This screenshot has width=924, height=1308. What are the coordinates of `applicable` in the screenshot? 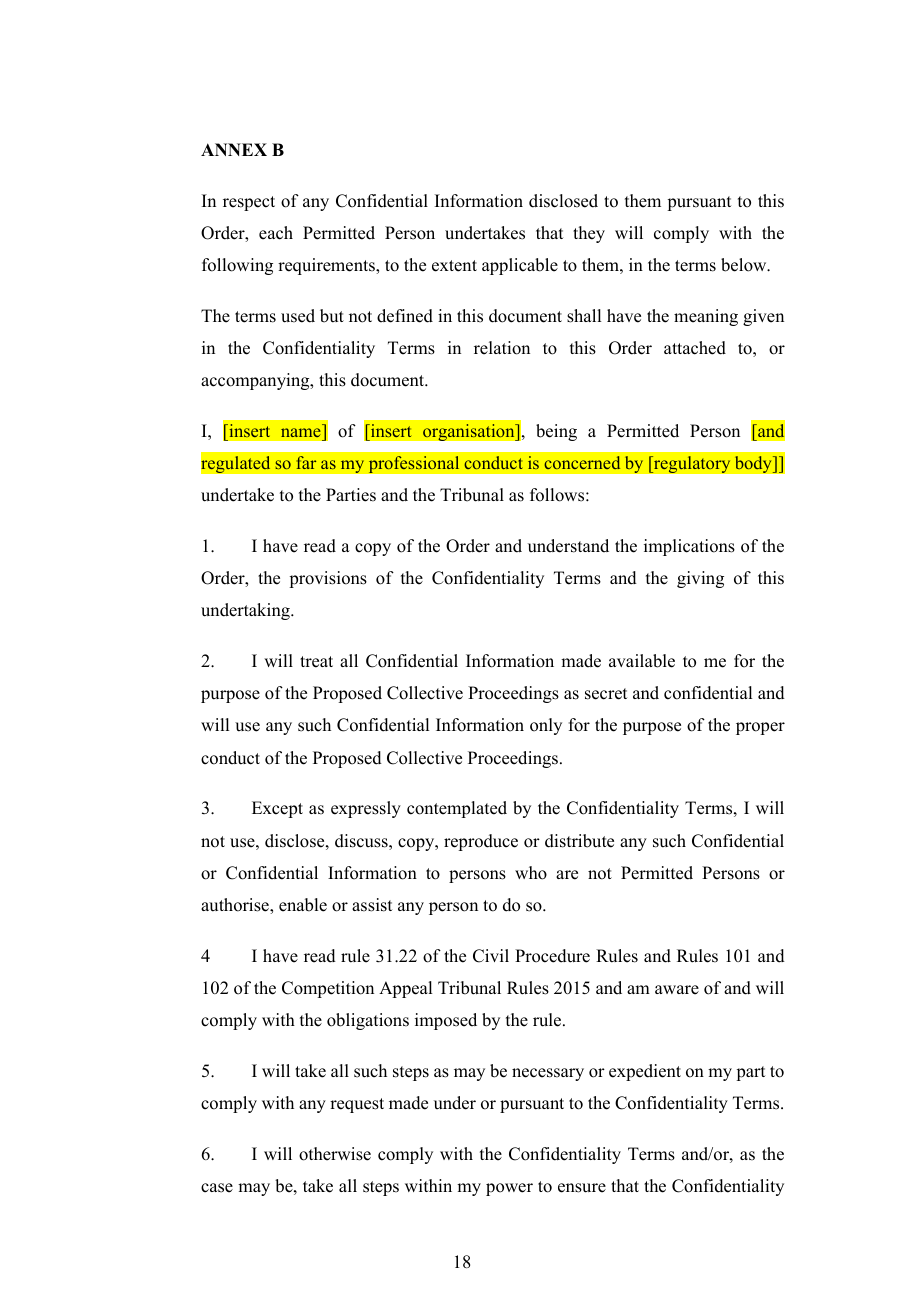 It's located at (520, 266).
